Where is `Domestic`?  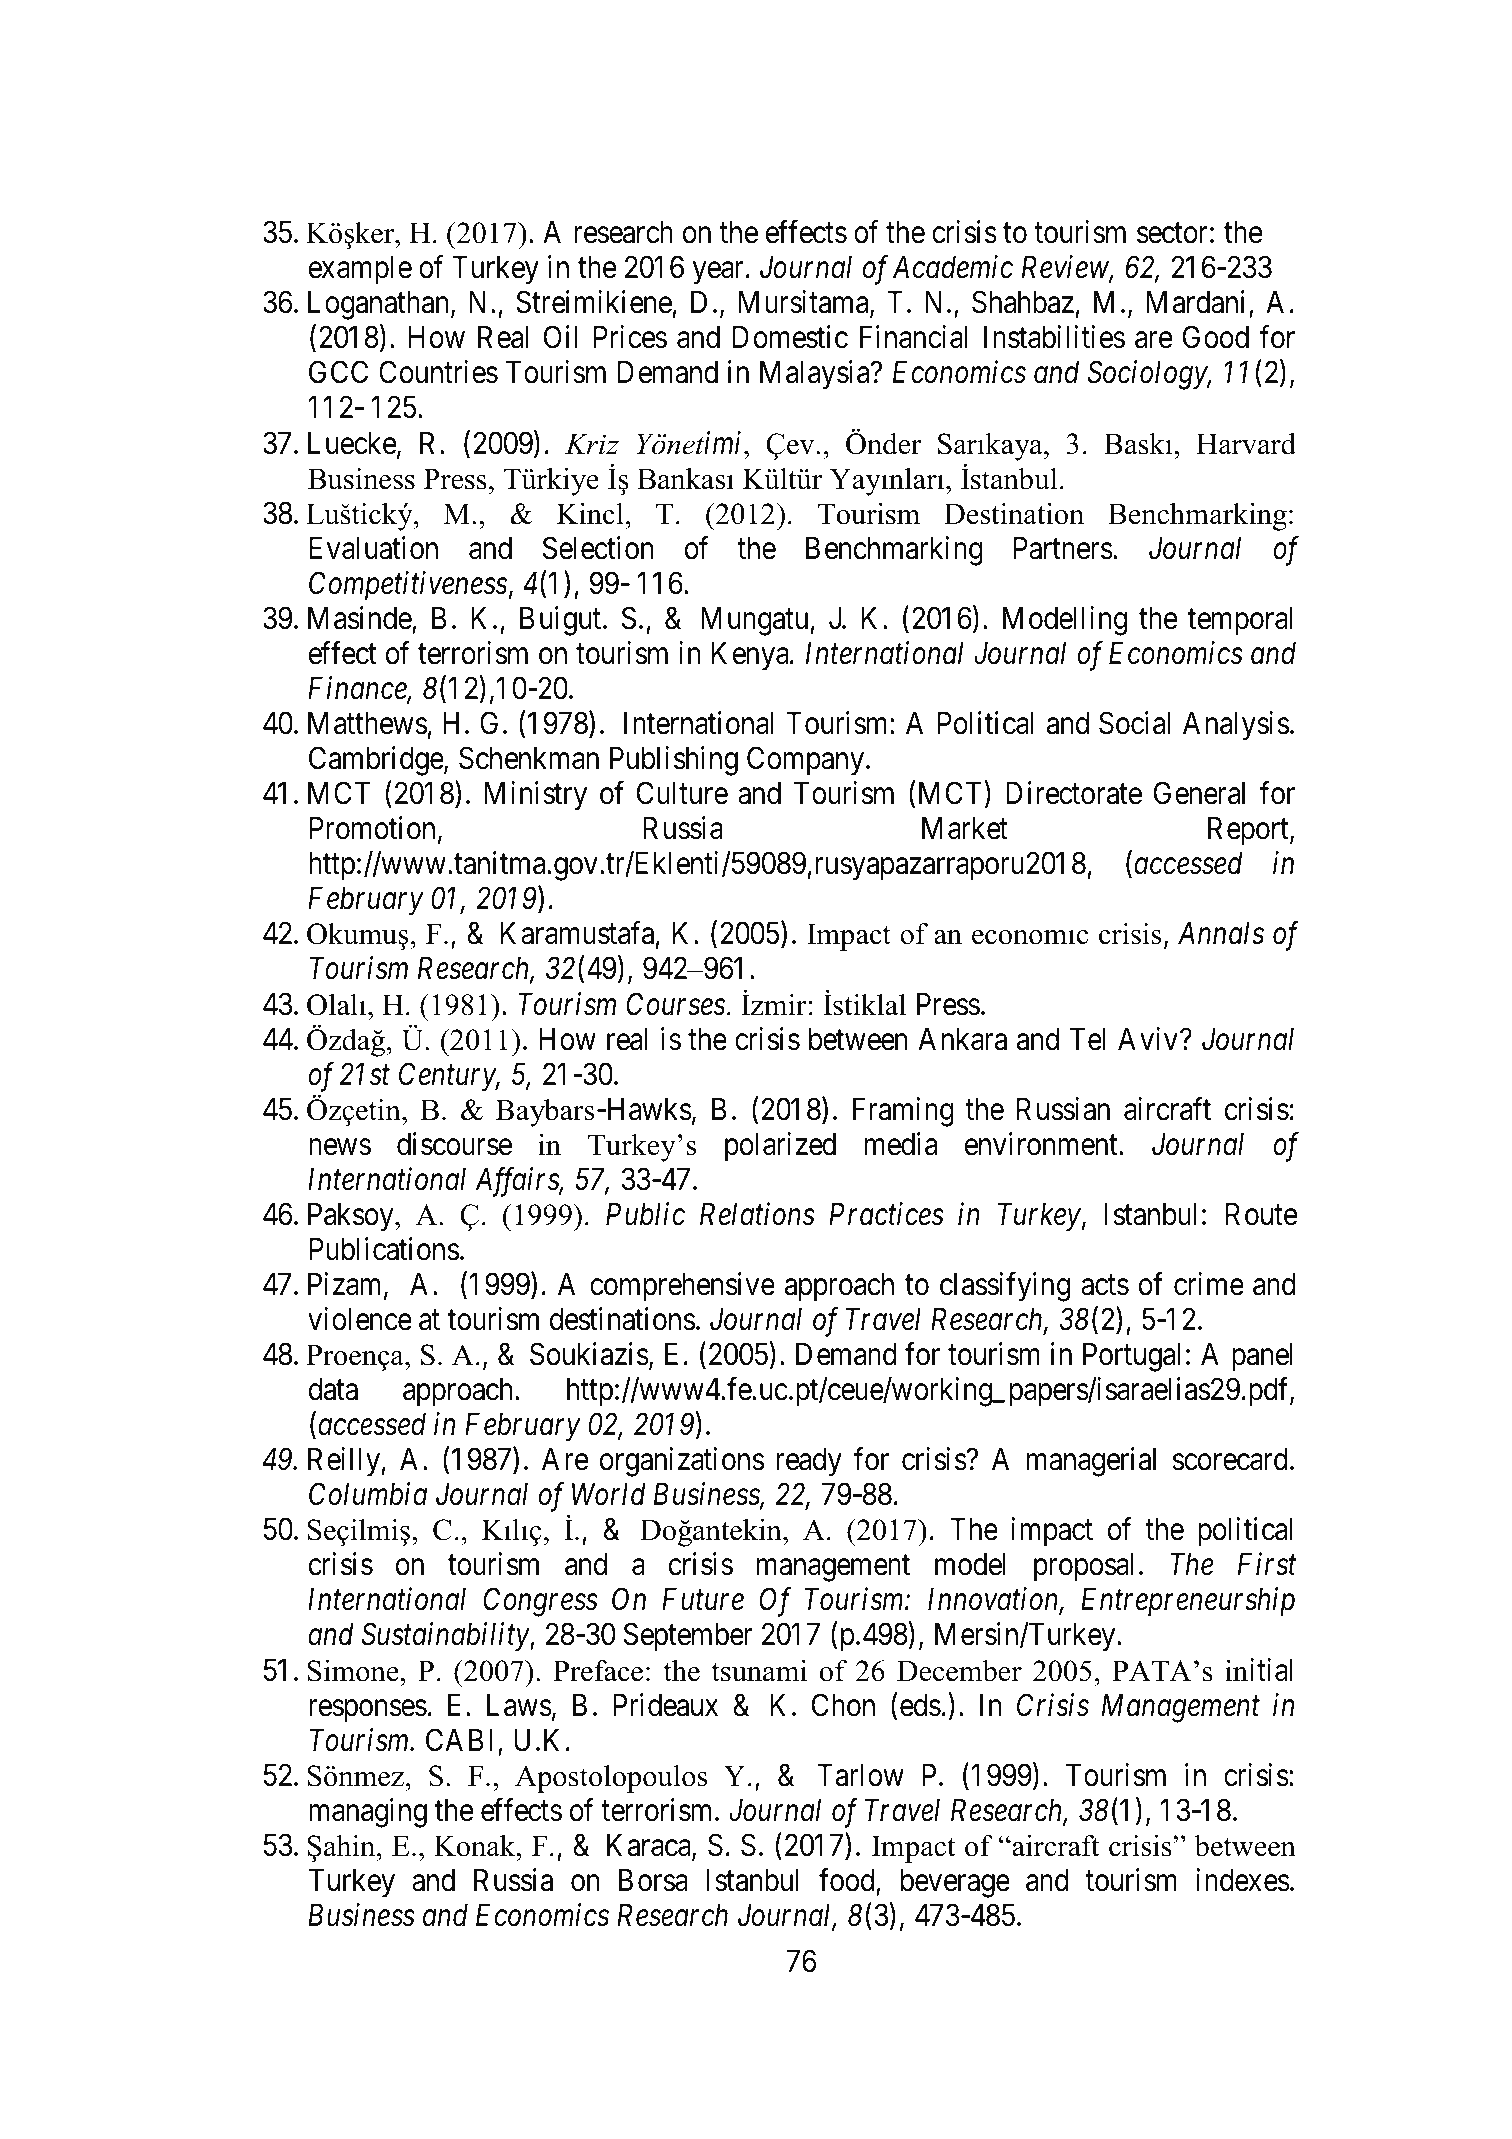 Domestic is located at coordinates (790, 337).
